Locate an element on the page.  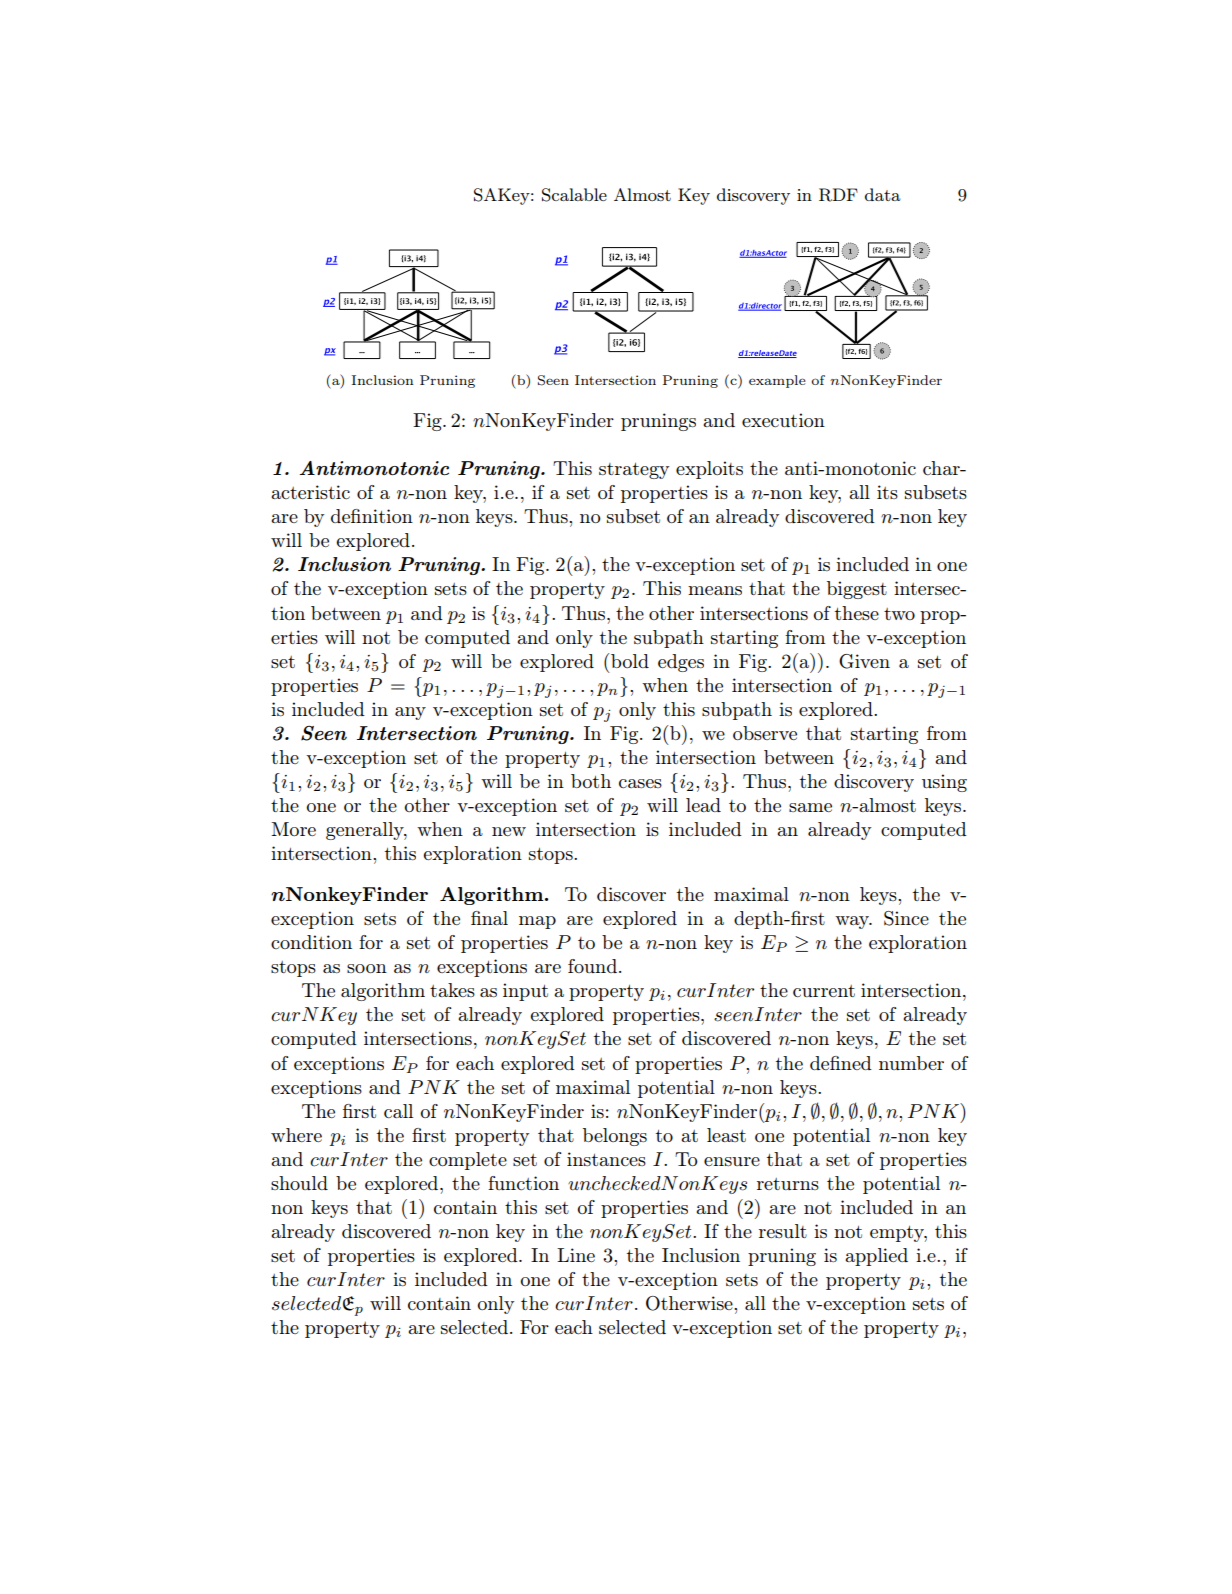
soon is located at coordinates (367, 968).
